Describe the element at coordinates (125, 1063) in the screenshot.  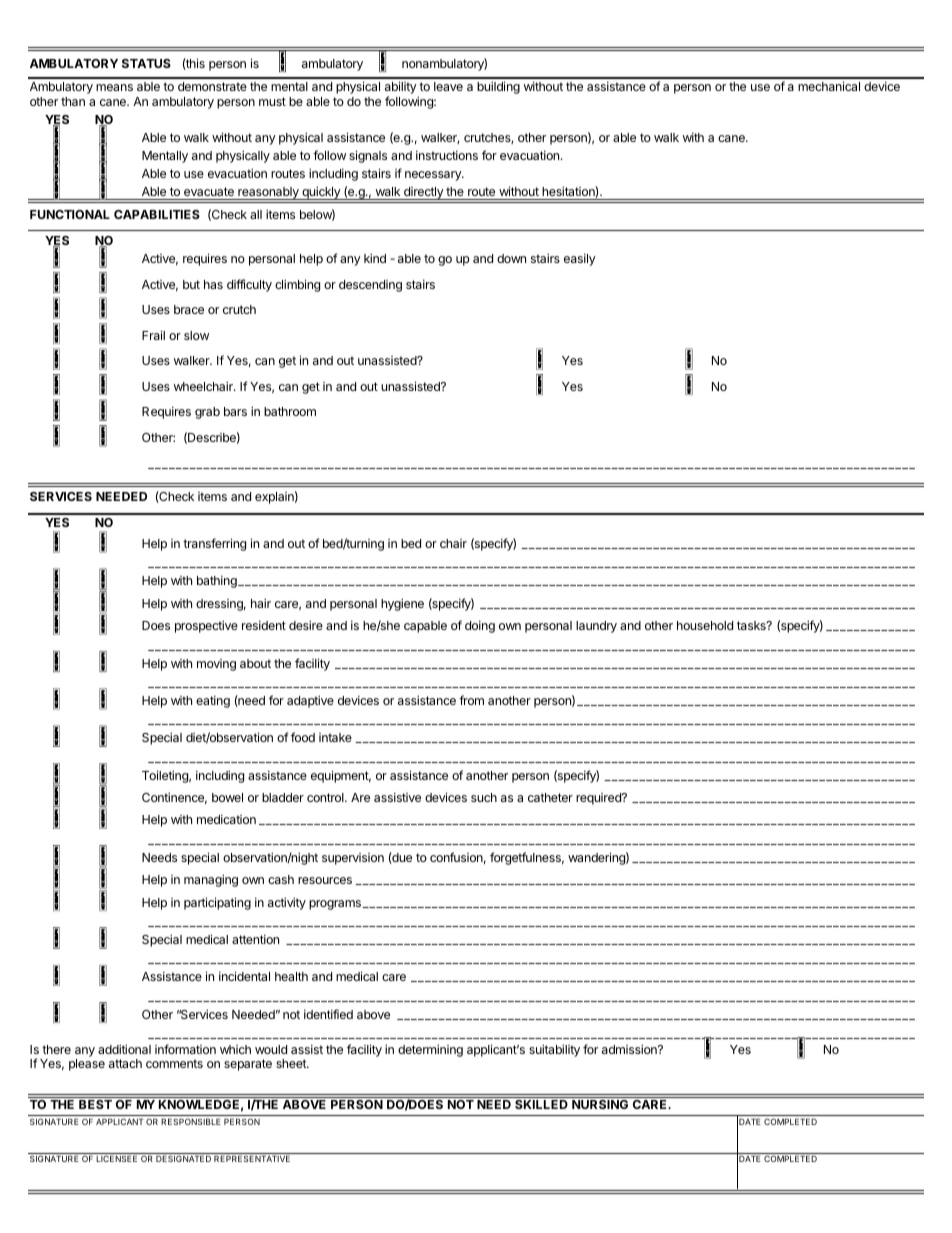
I see `attach` at that location.
